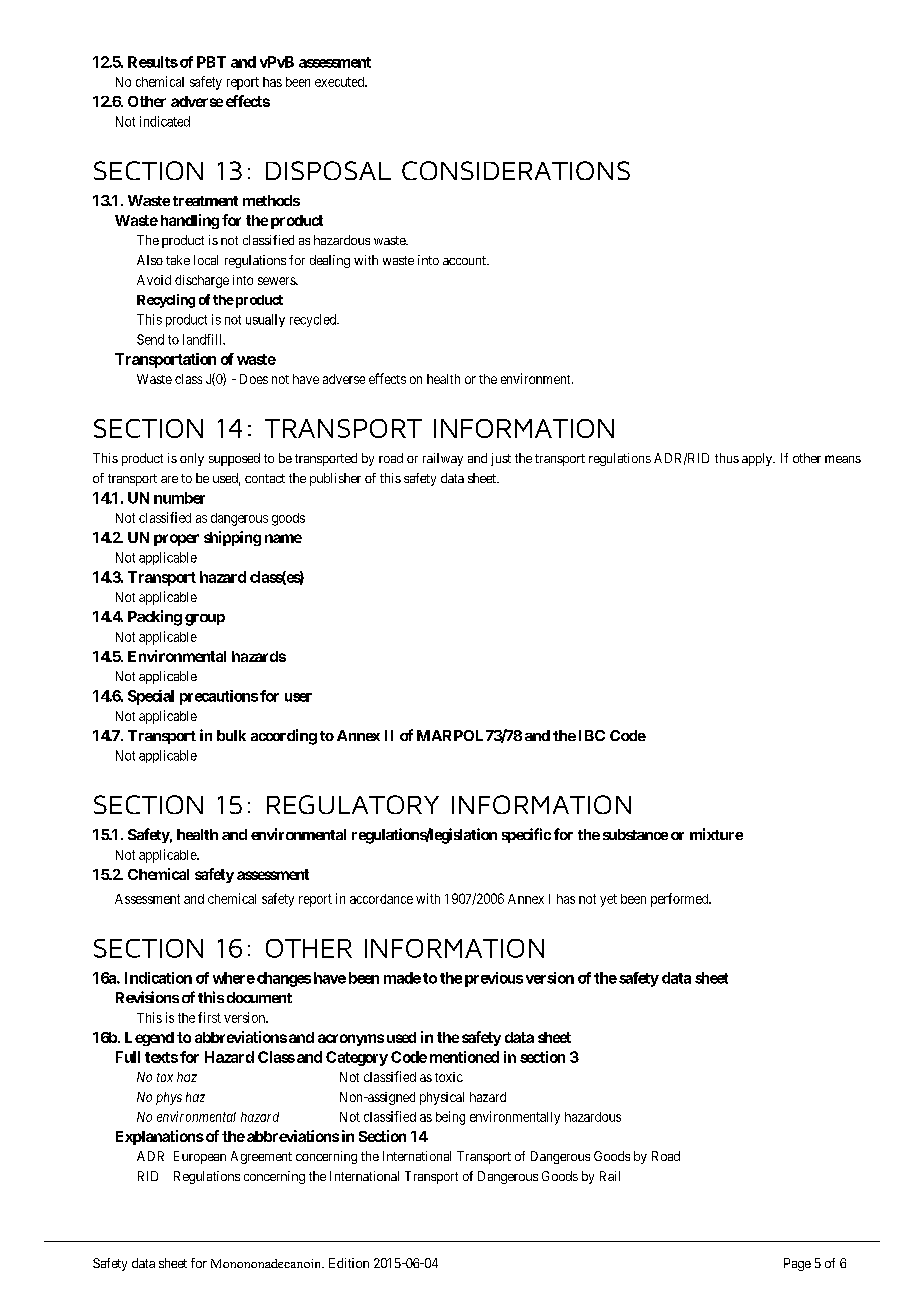  What do you see at coordinates (465, 260) in the screenshot?
I see `account` at bounding box center [465, 260].
